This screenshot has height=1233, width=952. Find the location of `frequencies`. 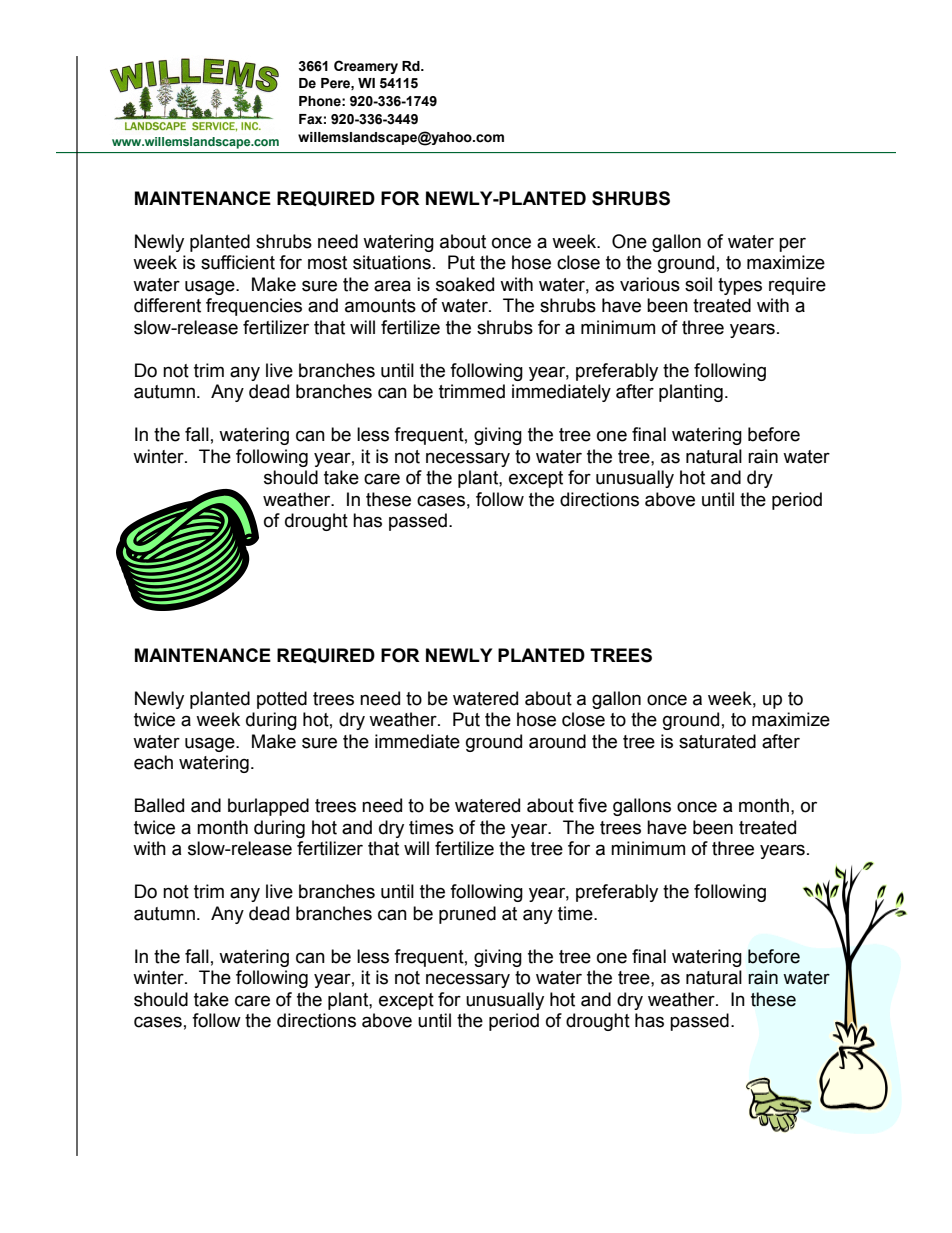

frequencies is located at coordinates (254, 307).
